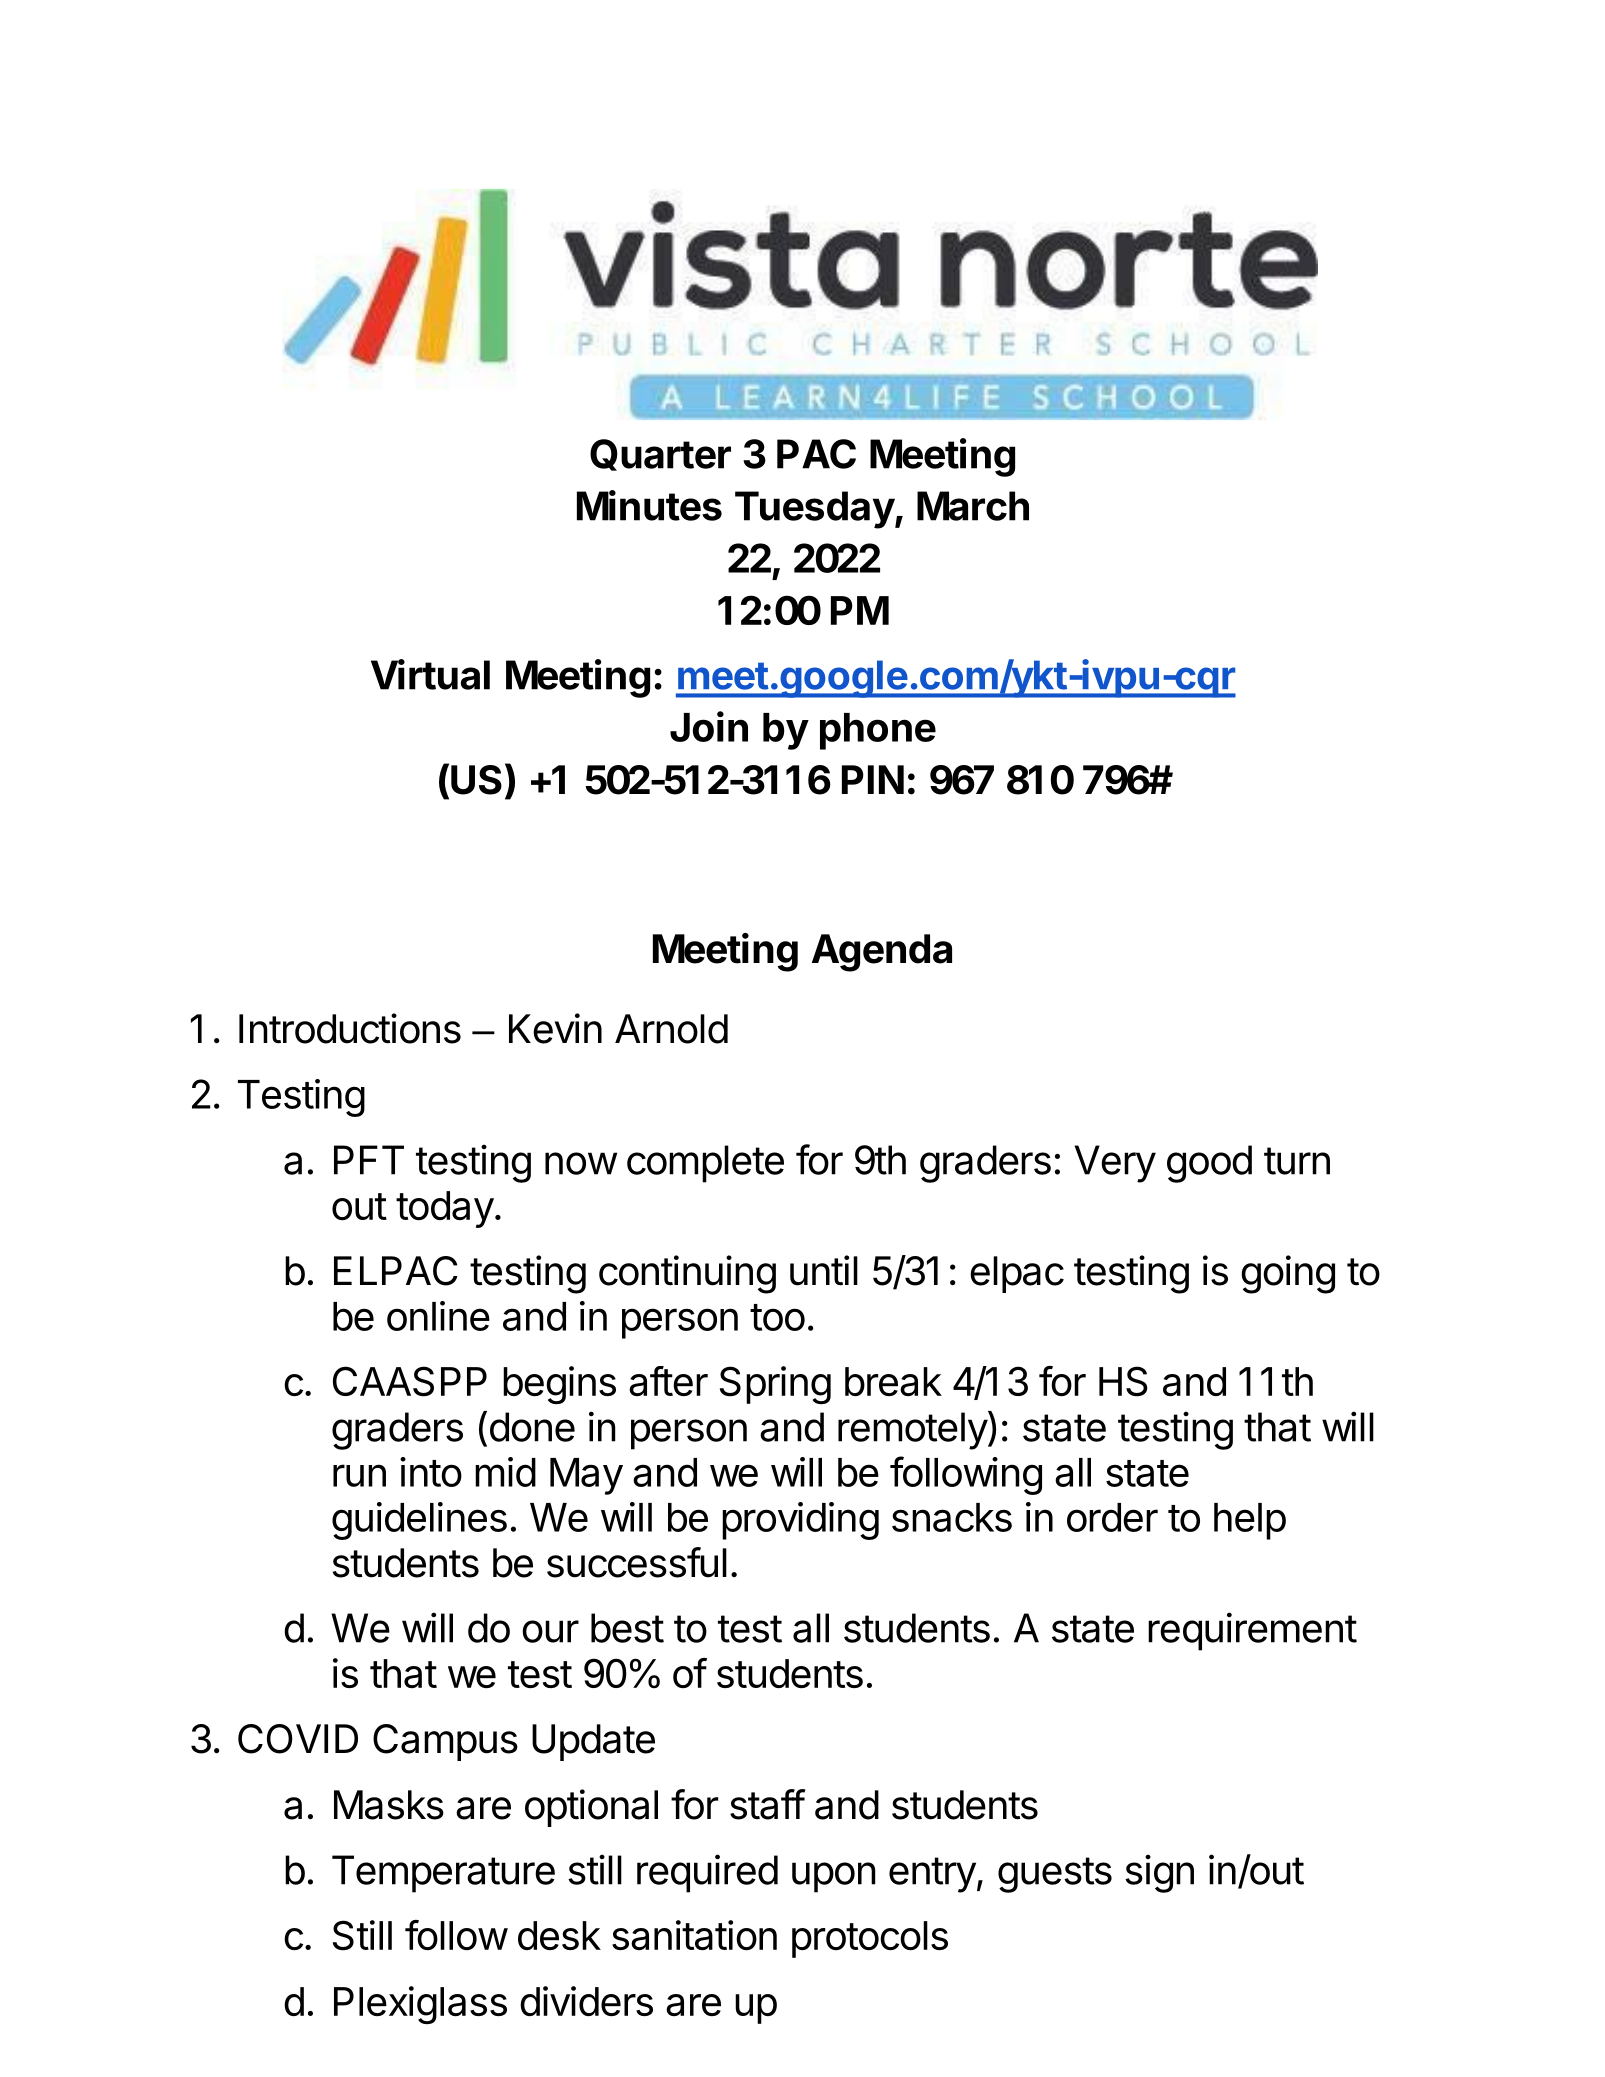 Image resolution: width=1605 pixels, height=2077 pixels. Describe the element at coordinates (419, 1521) in the document. I see `guidelines` at that location.
